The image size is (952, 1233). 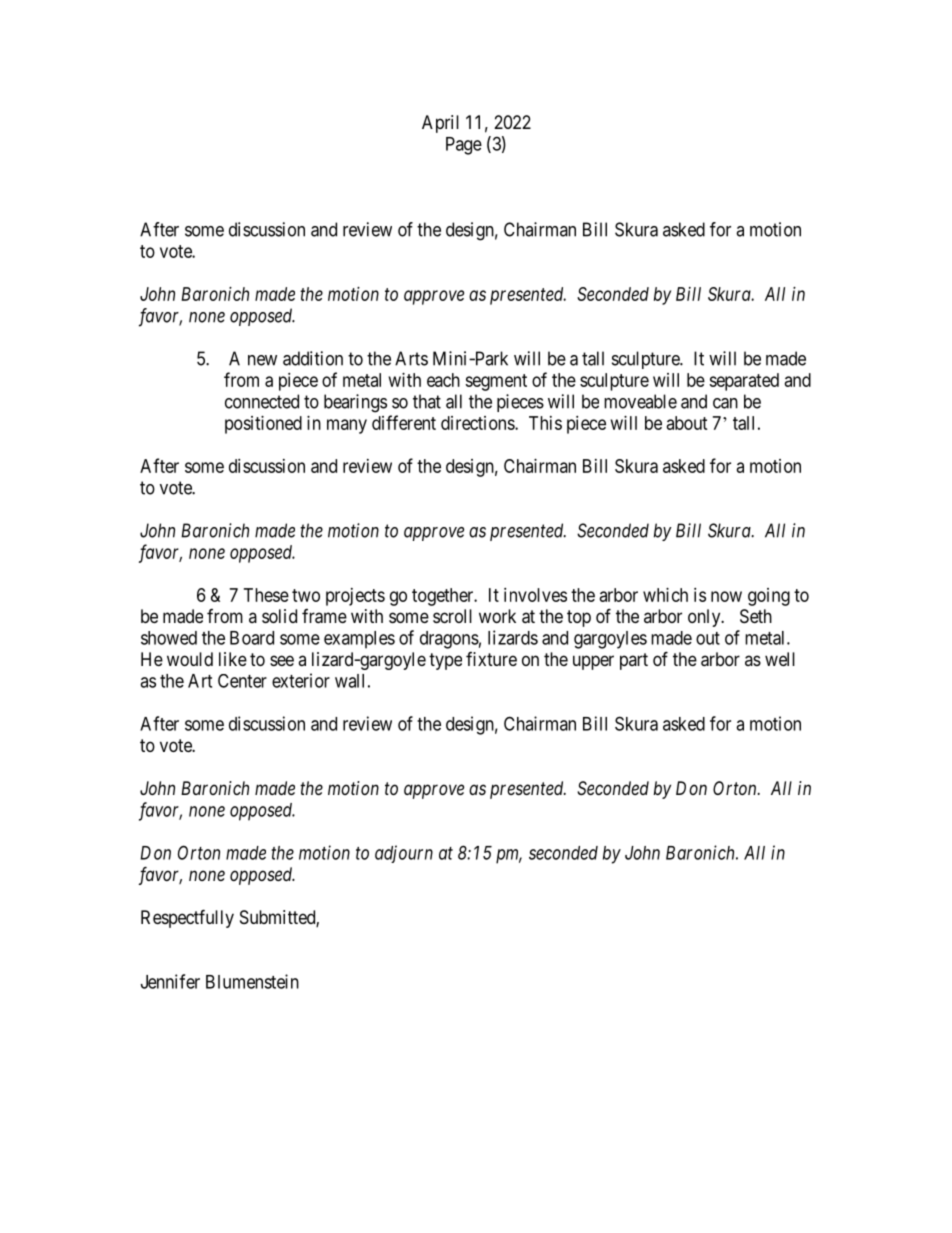 What do you see at coordinates (440, 124) in the screenshot?
I see `April` at bounding box center [440, 124].
